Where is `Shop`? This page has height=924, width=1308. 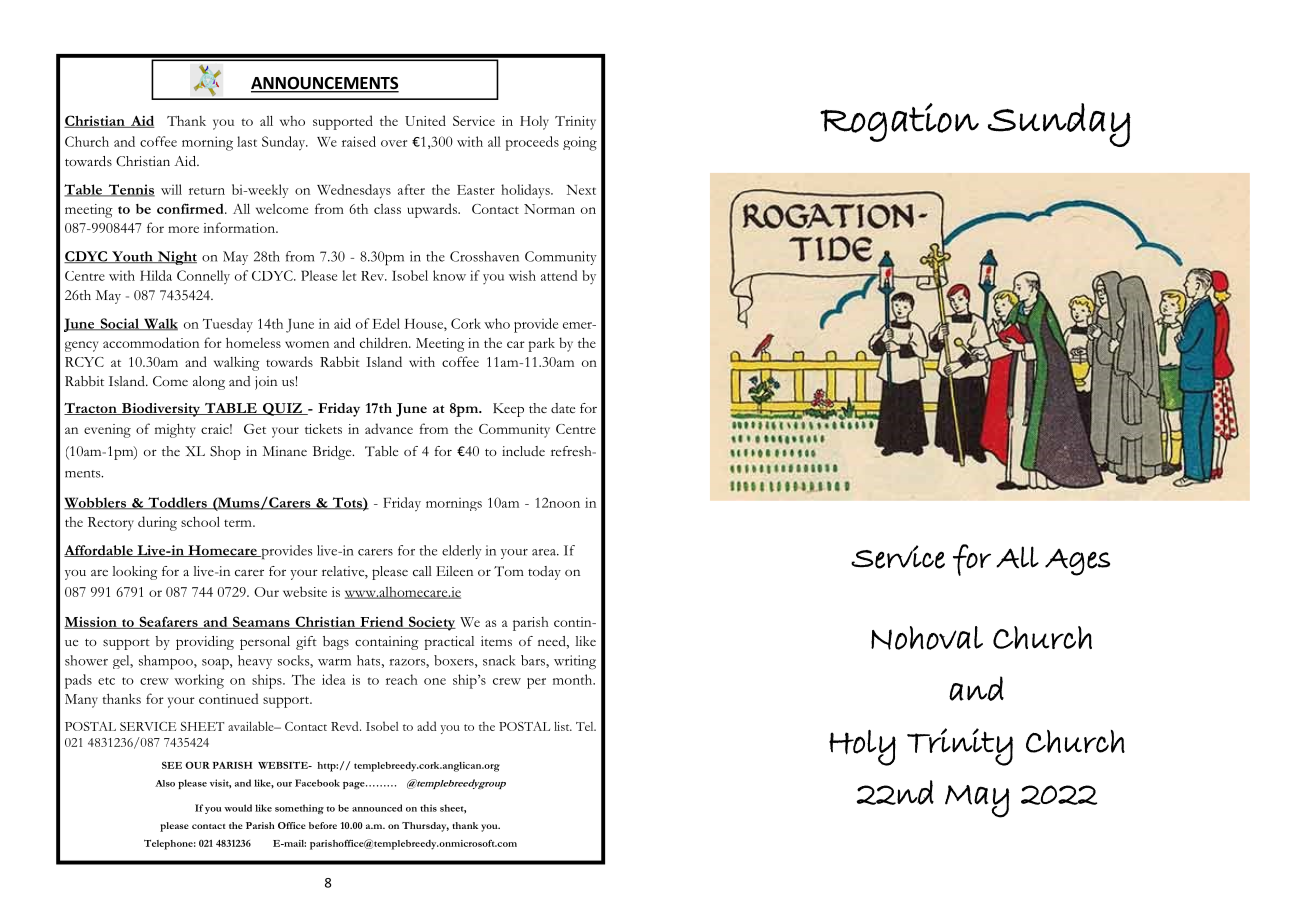
Shop is located at coordinates (225, 453).
